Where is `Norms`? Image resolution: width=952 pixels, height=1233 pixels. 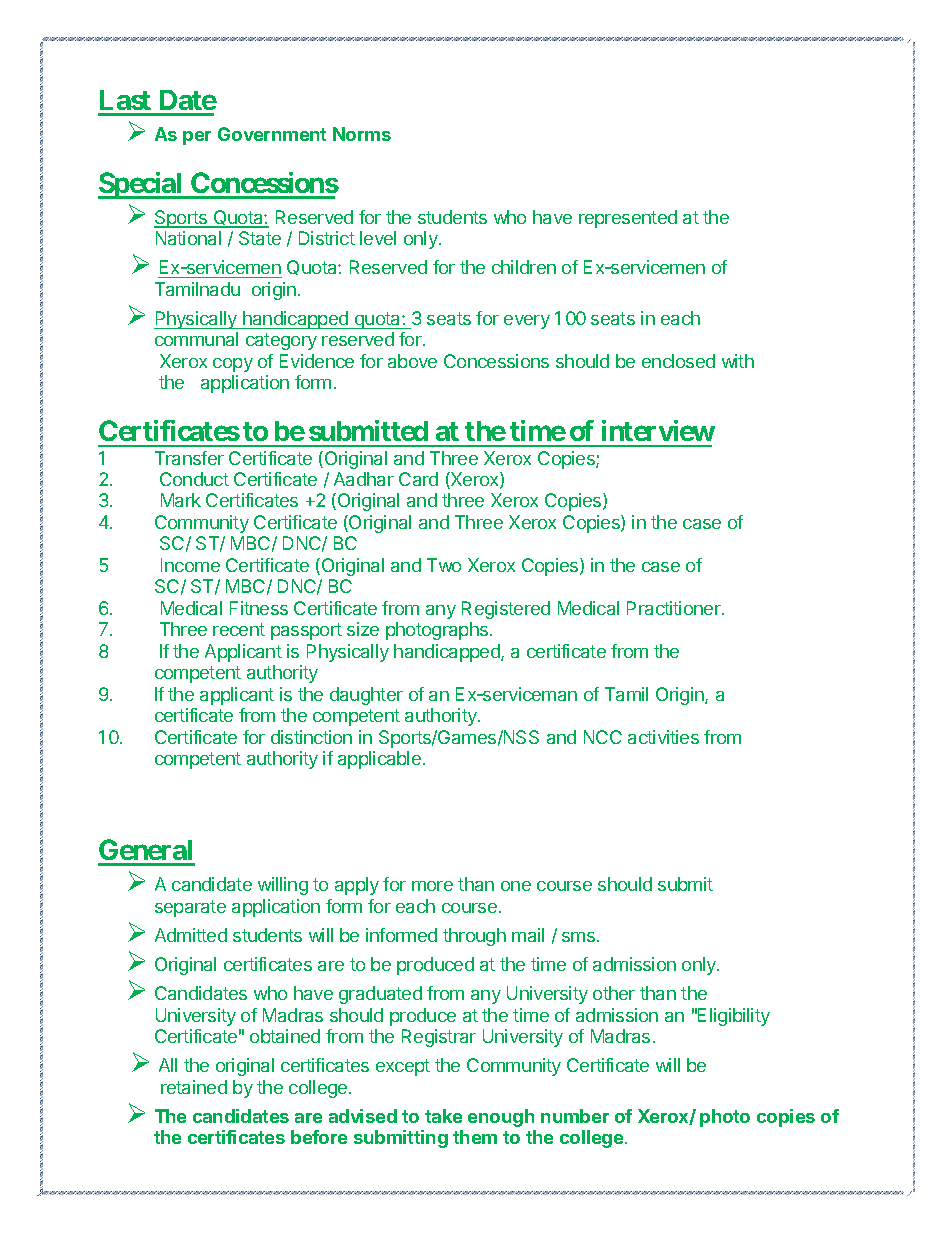 Norms is located at coordinates (362, 134).
